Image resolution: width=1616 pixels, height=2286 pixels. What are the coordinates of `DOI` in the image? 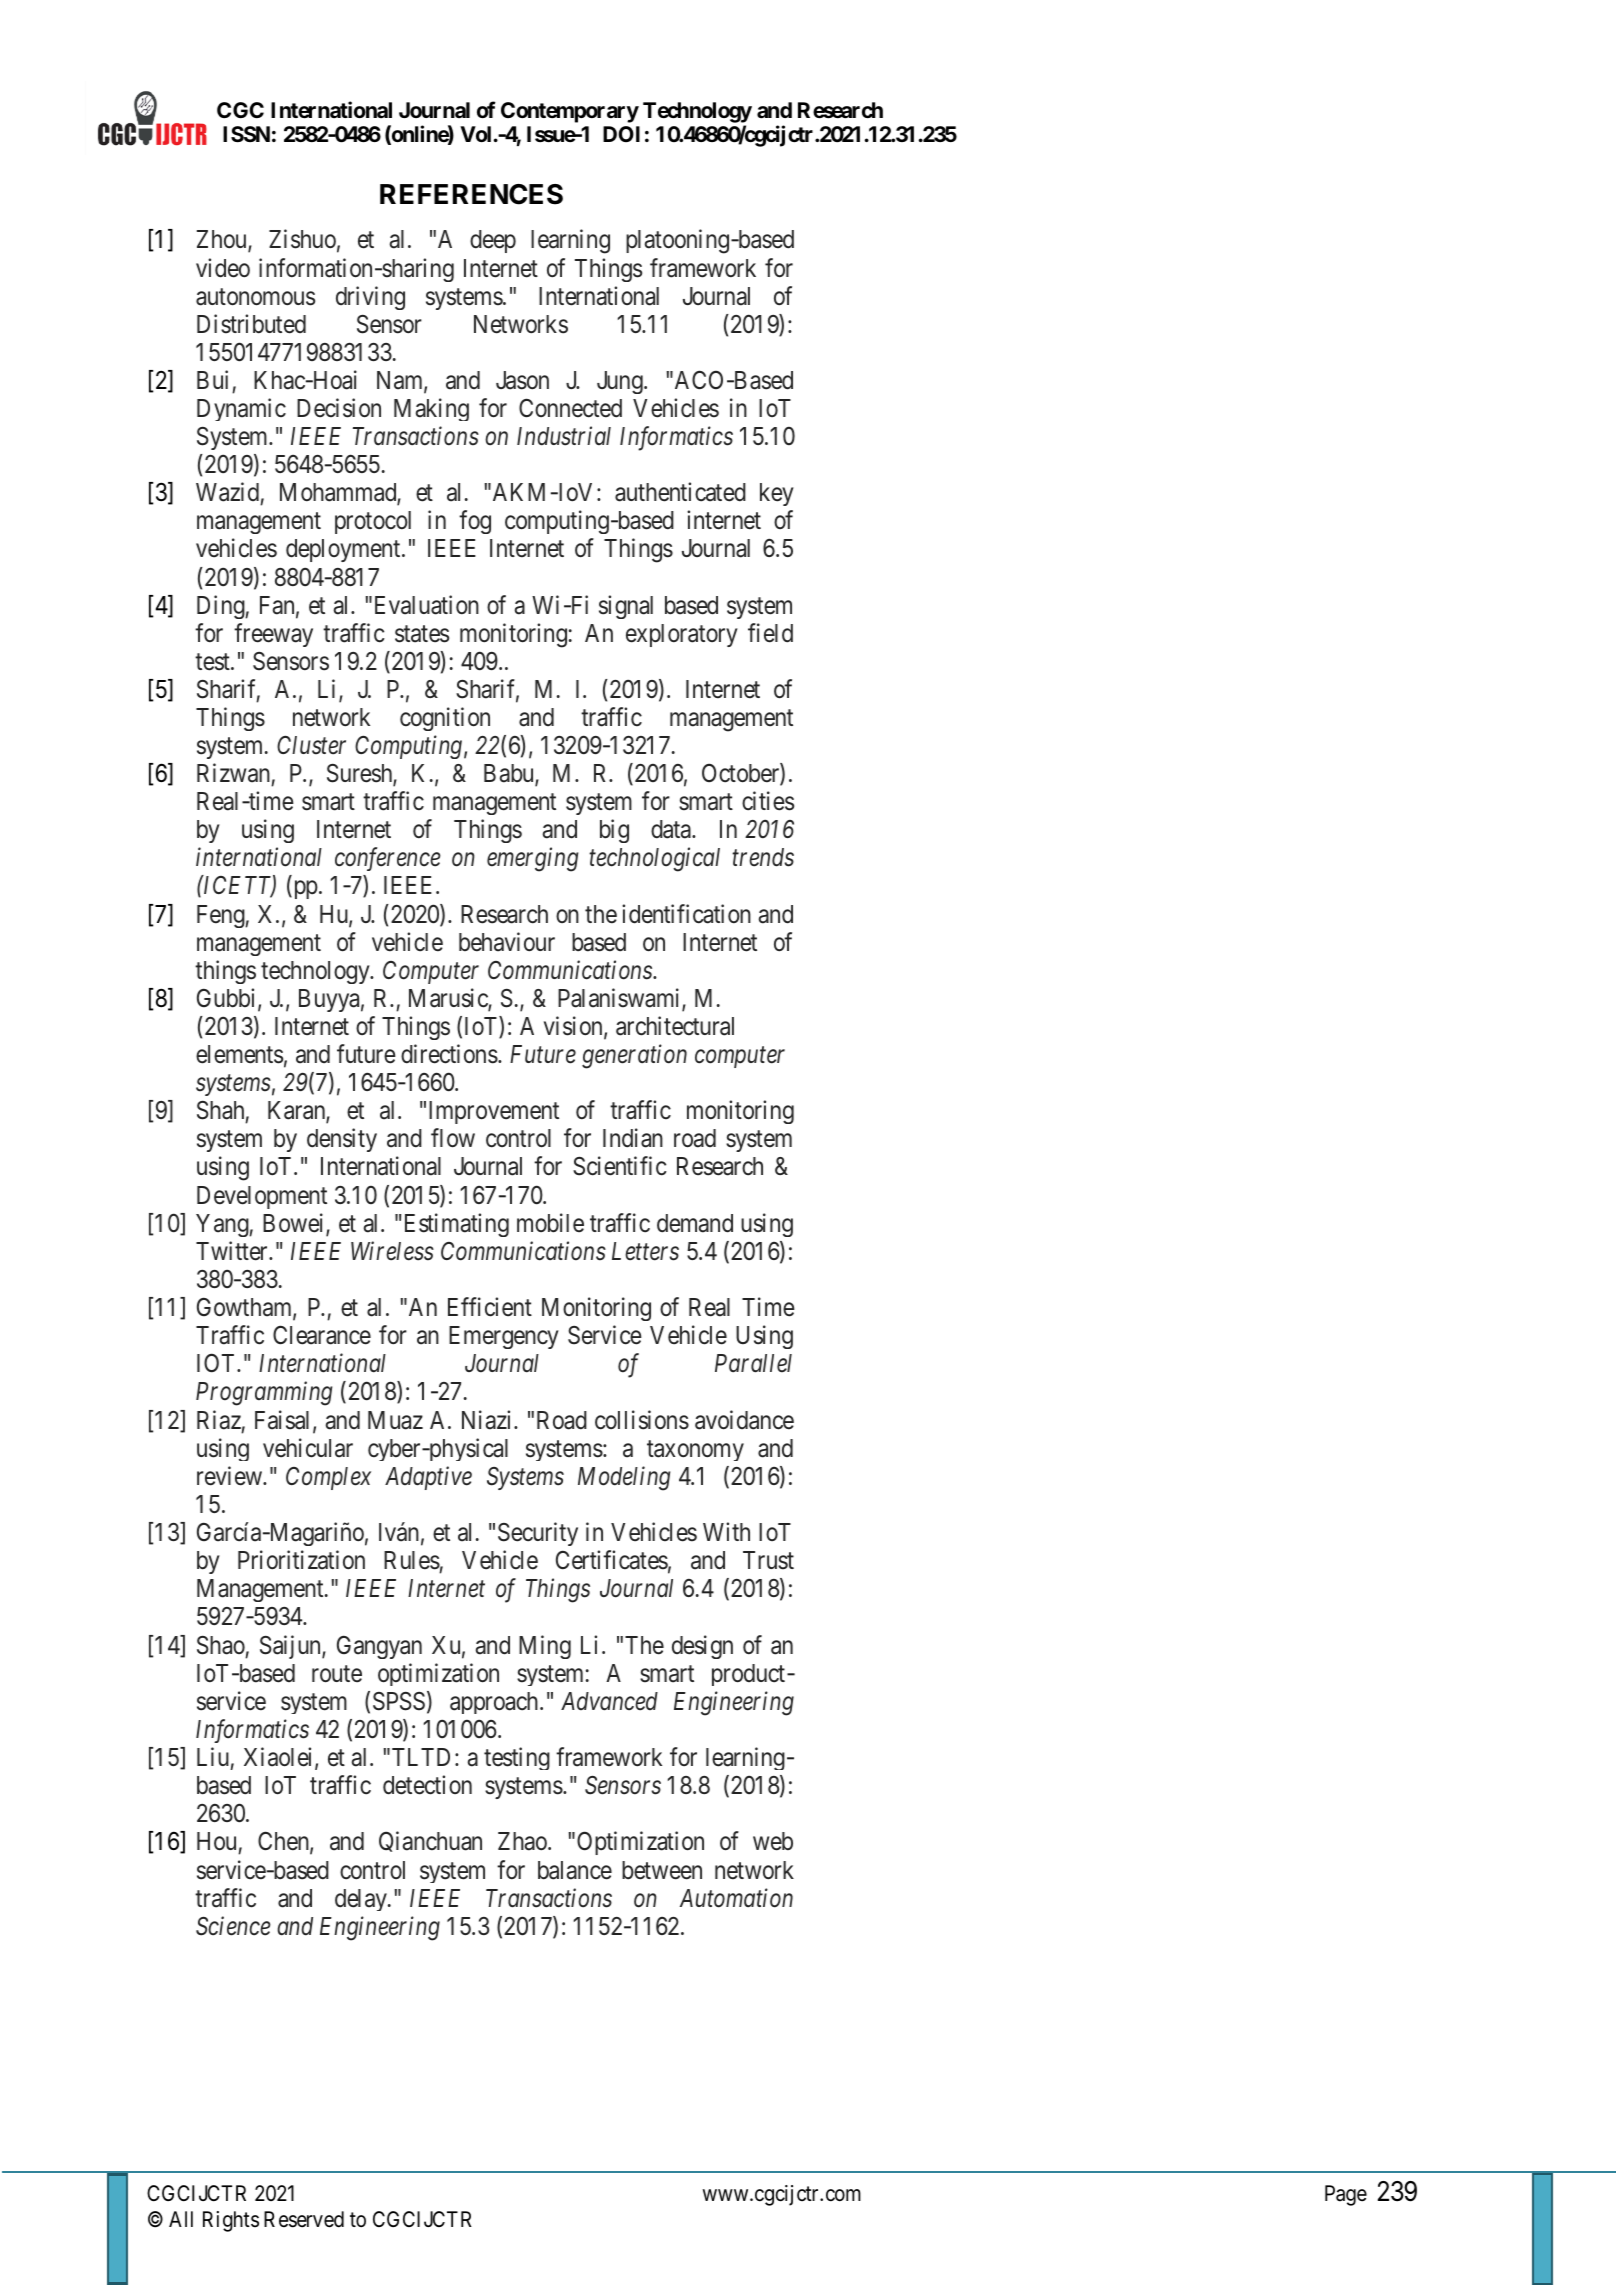 It's located at (621, 134).
